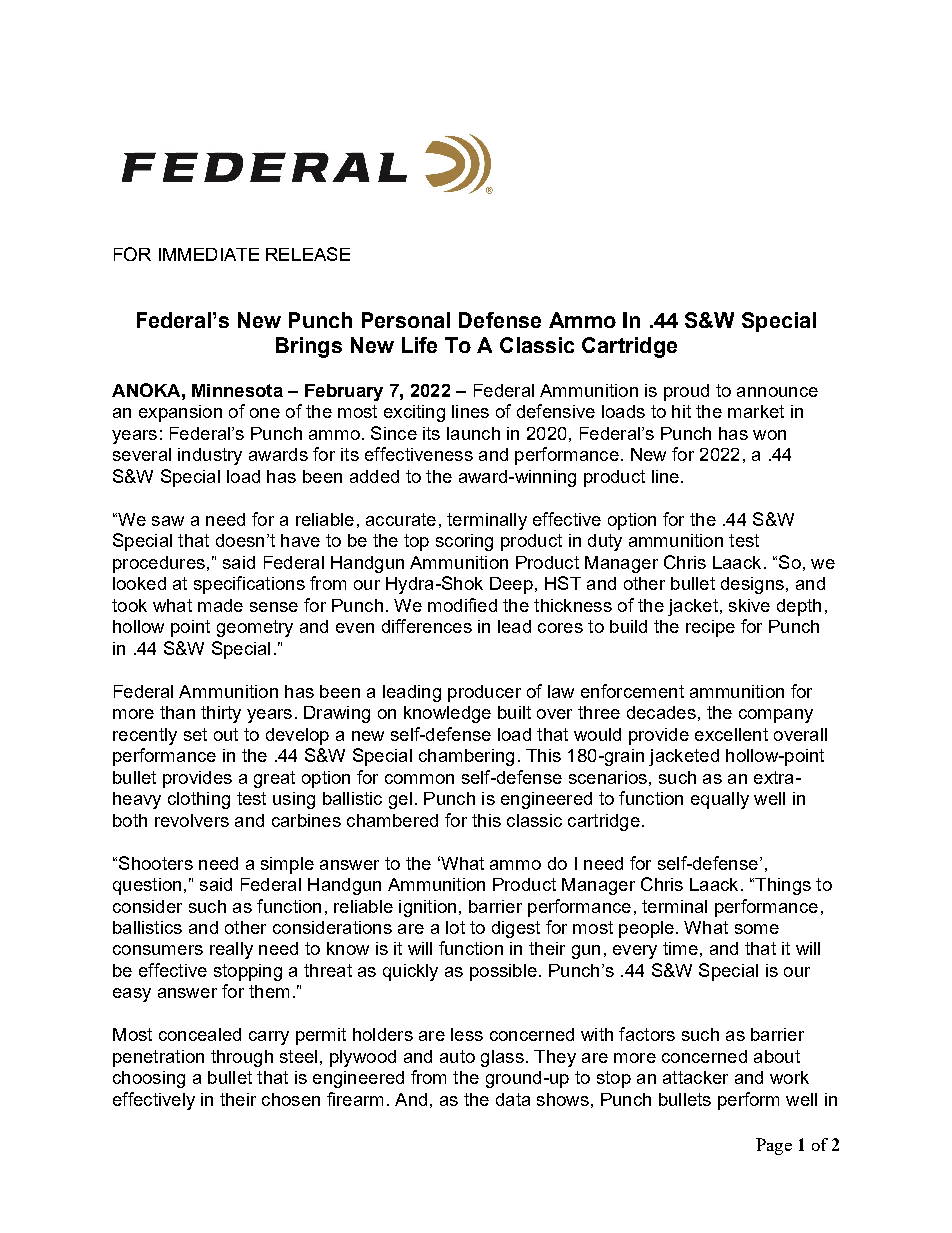 This screenshot has height=1233, width=952. What do you see at coordinates (686, 392) in the screenshot?
I see `proud` at bounding box center [686, 392].
